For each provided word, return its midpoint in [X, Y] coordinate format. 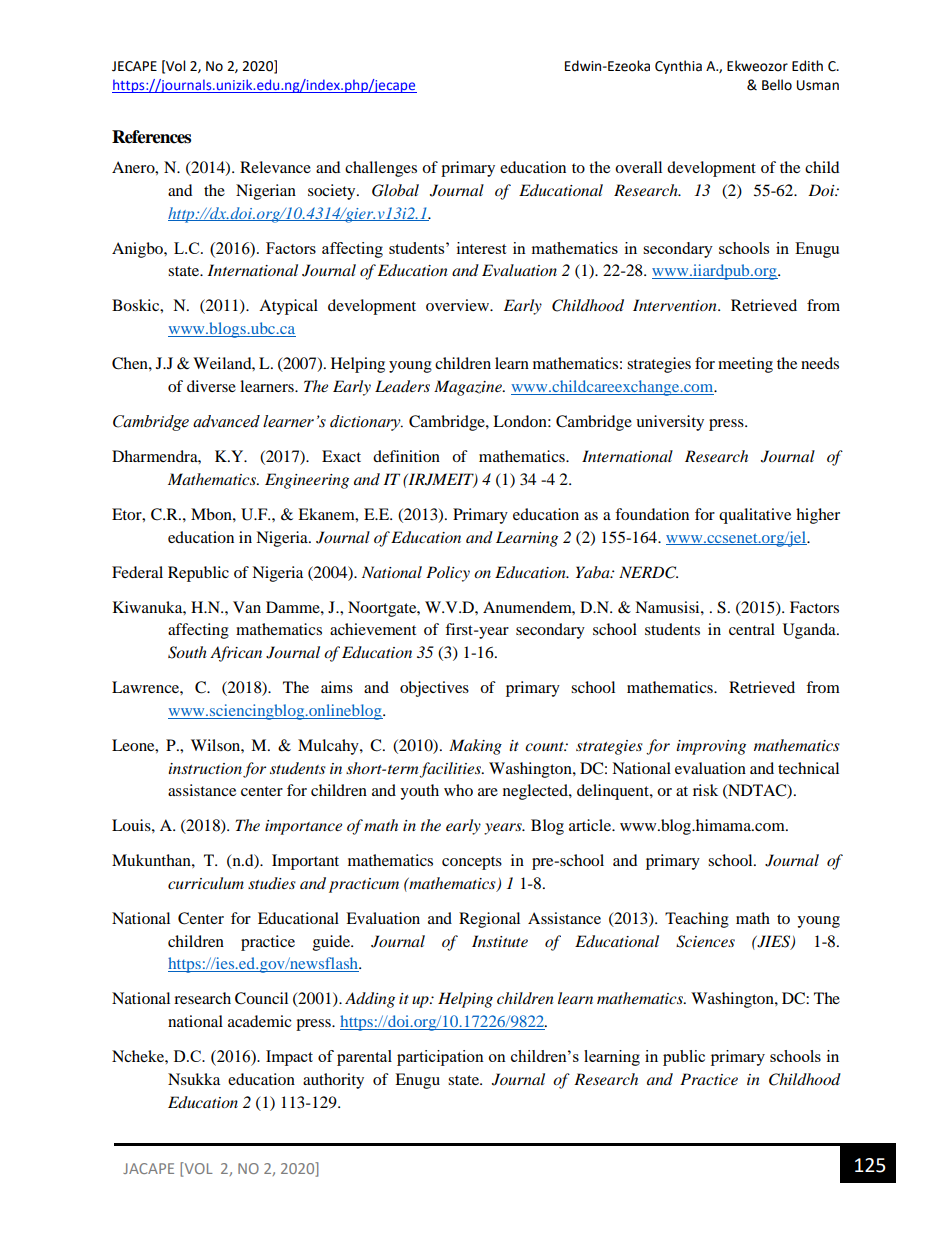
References [151, 137]
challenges [381, 169]
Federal [137, 572]
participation [440, 1058]
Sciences [705, 941]
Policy [448, 574]
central [752, 629]
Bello [777, 85]
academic [260, 1021]
